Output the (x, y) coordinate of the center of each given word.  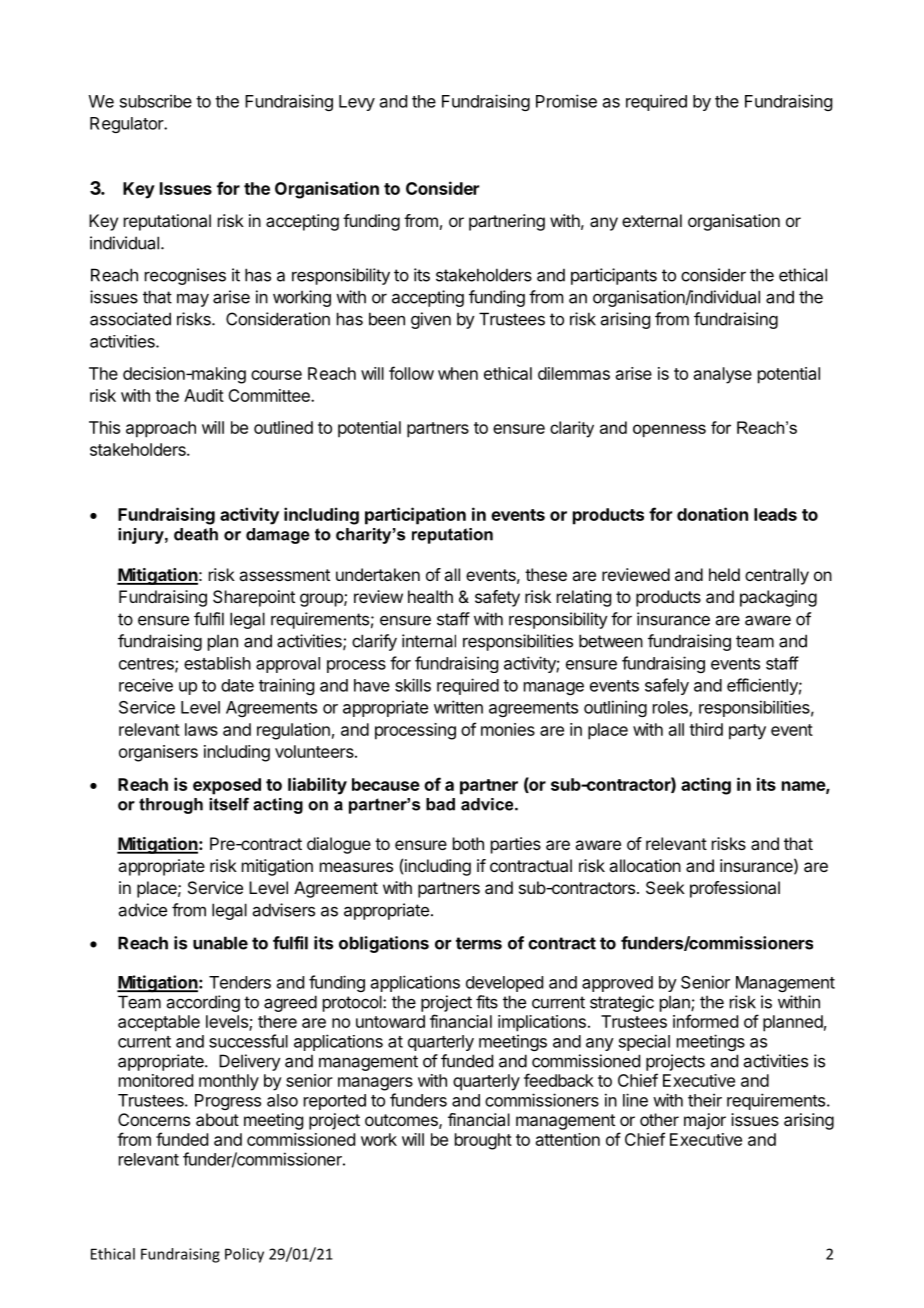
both (468, 843)
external (652, 220)
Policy (244, 1255)
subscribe (156, 101)
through (171, 806)
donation (712, 514)
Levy (357, 103)
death (196, 534)
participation (415, 516)
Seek (665, 887)
